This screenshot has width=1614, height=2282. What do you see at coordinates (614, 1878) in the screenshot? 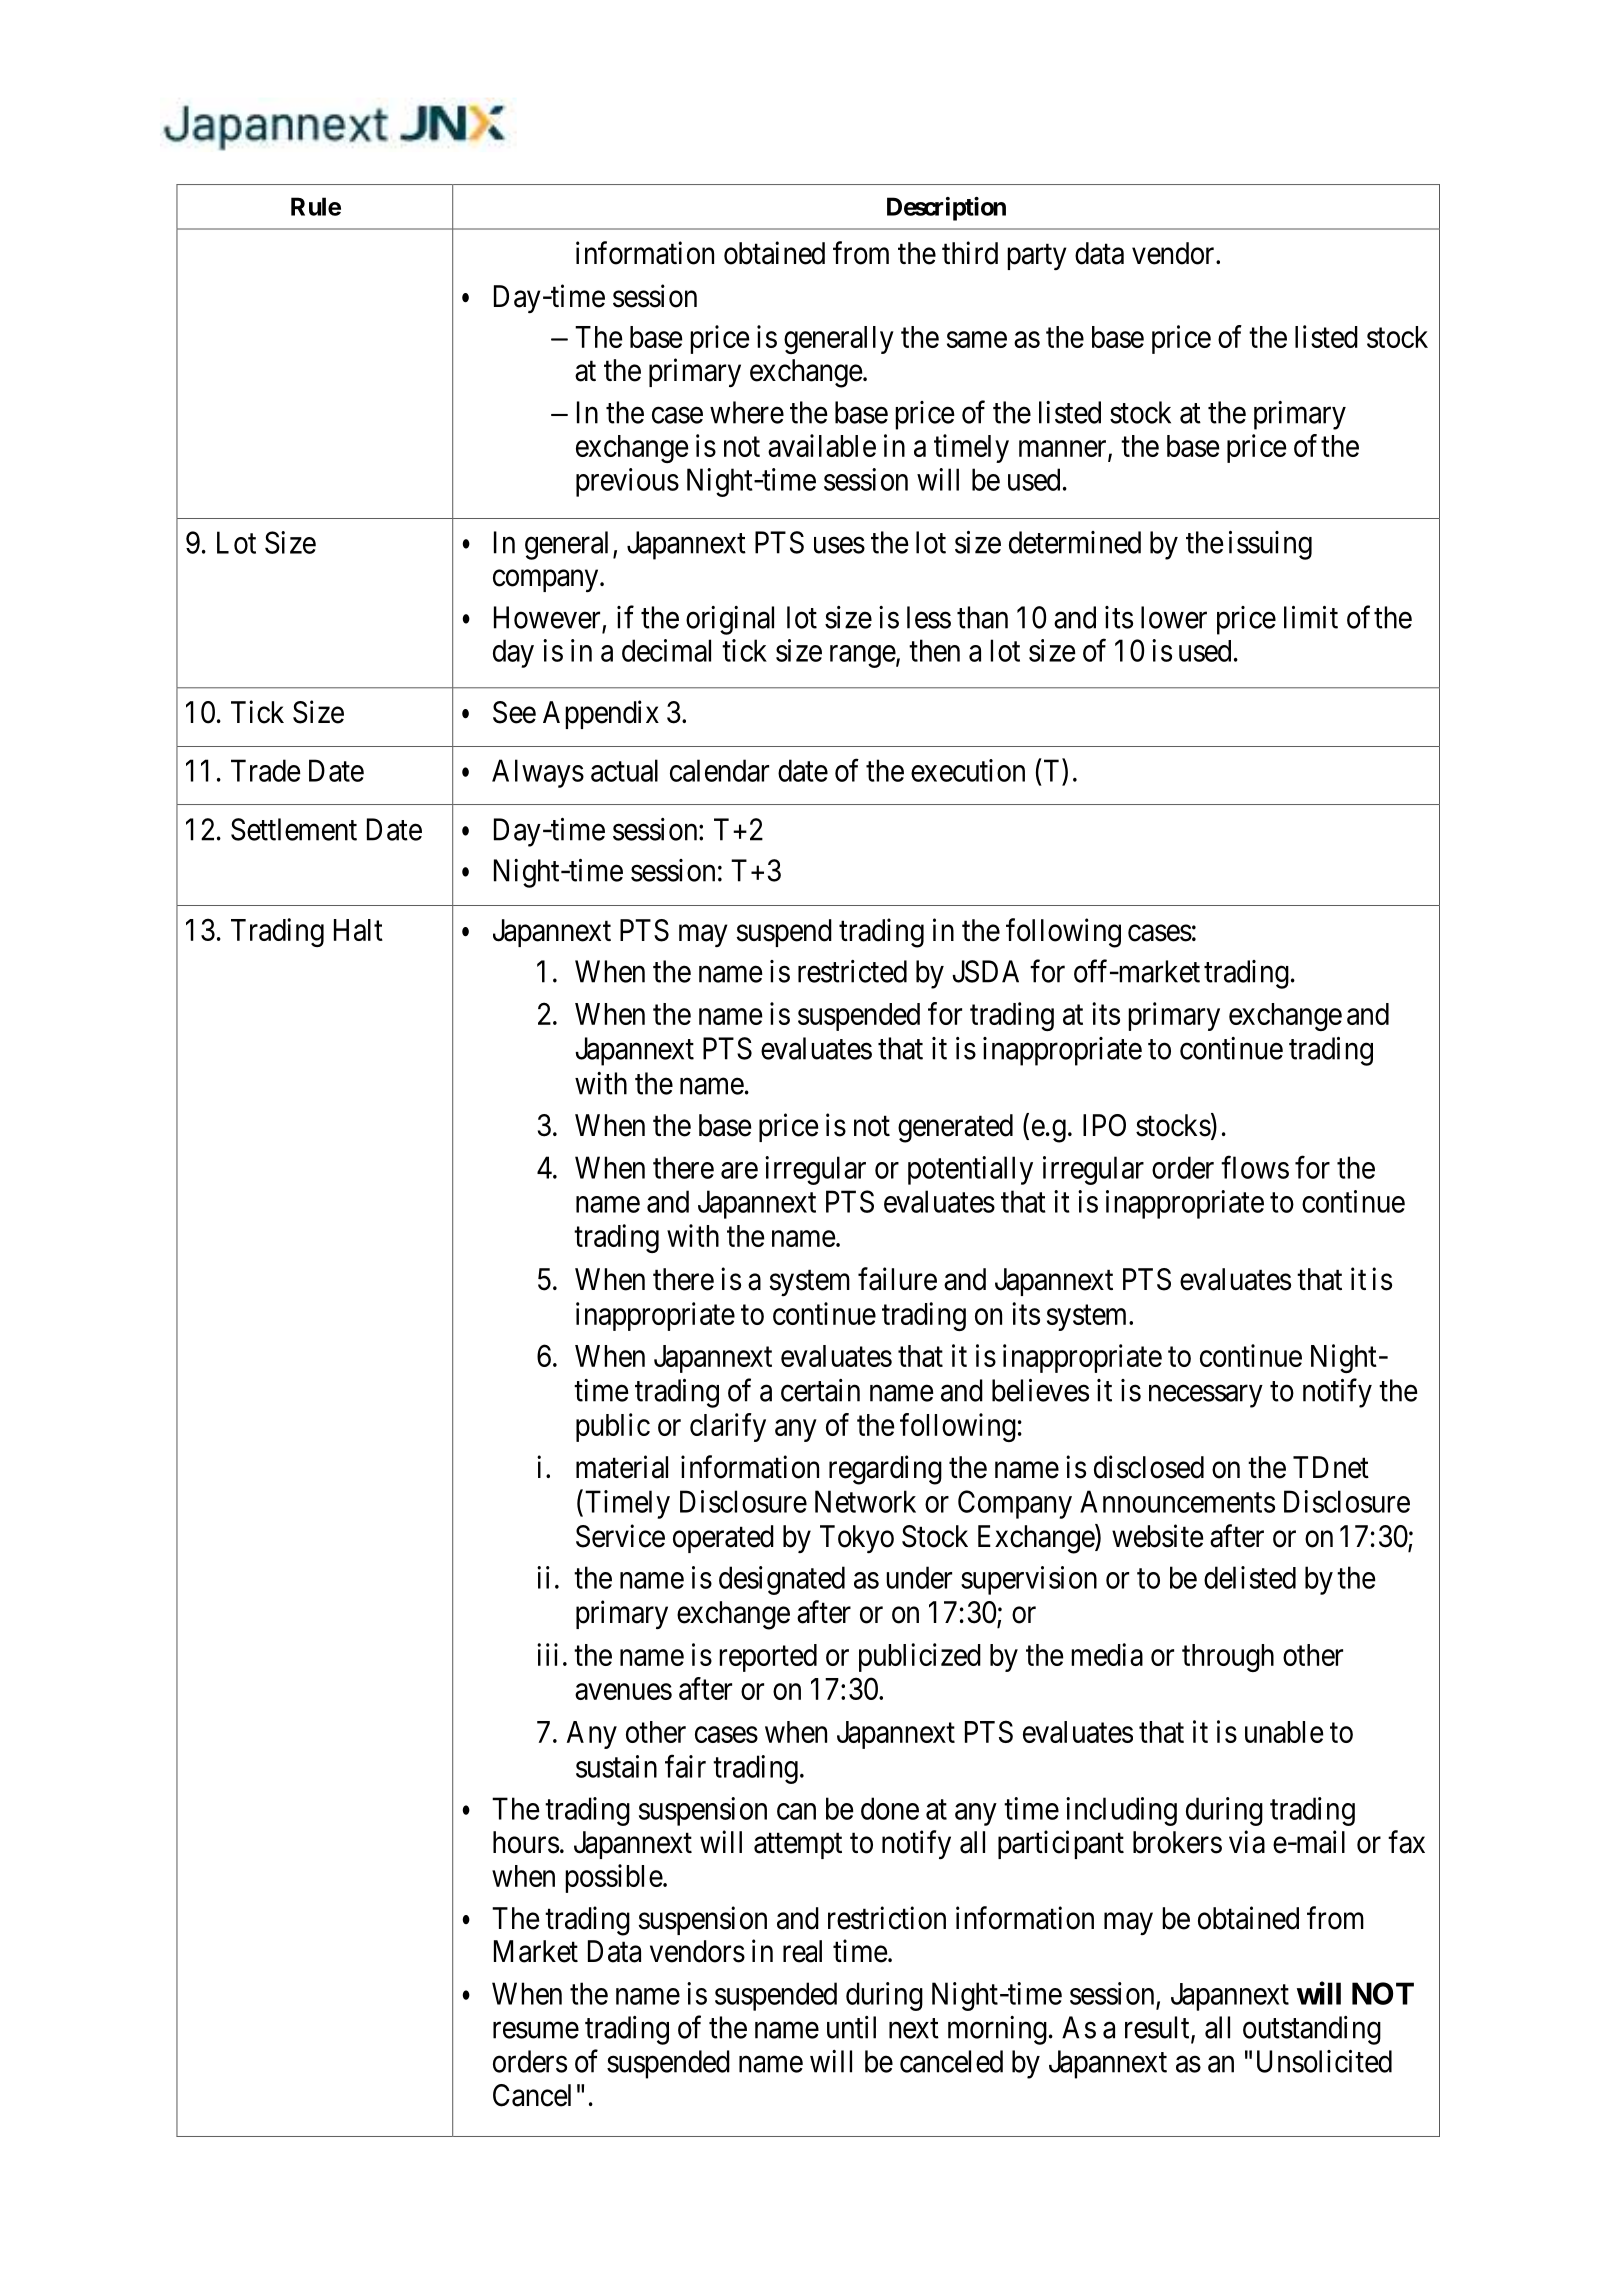
I see `possible` at bounding box center [614, 1878].
